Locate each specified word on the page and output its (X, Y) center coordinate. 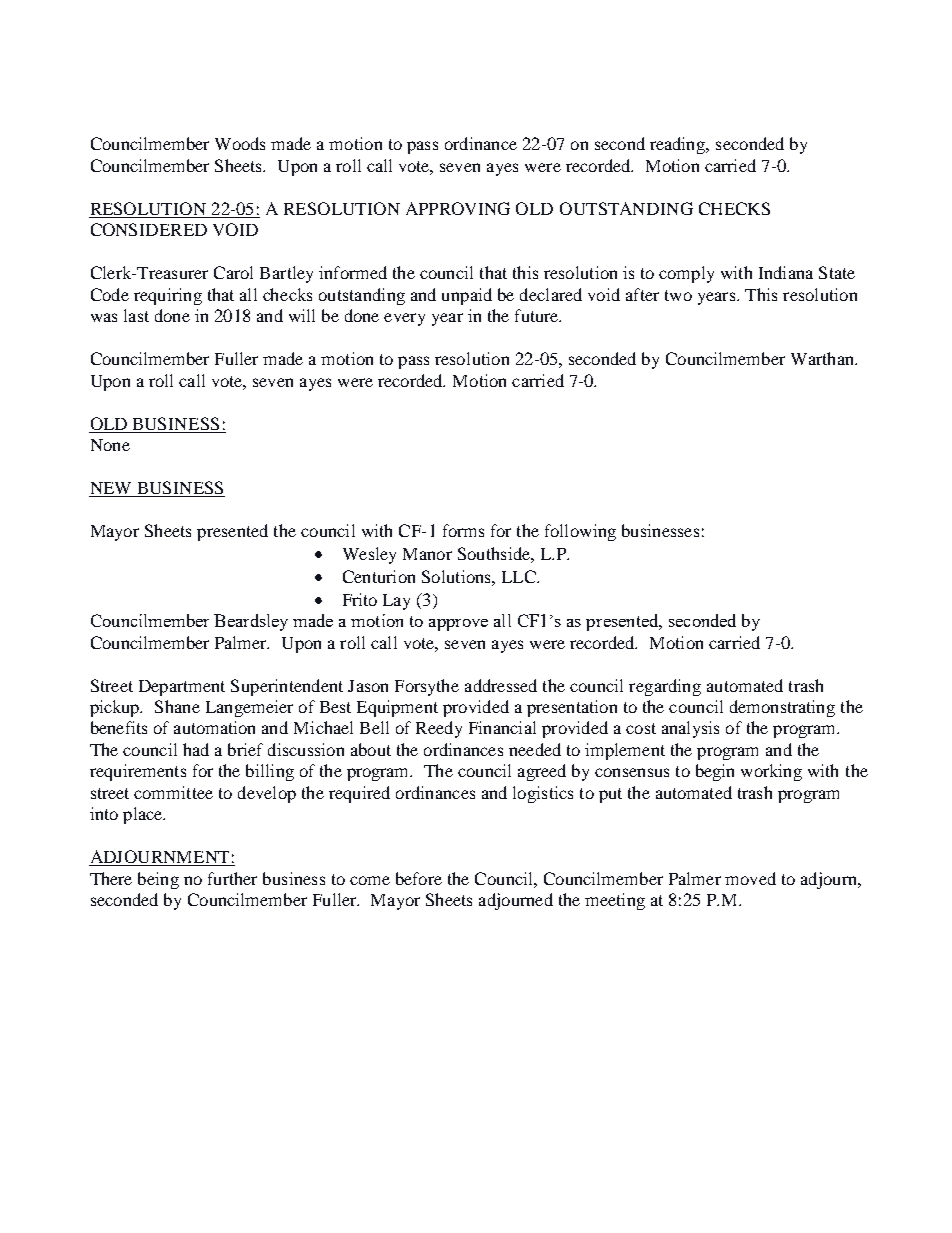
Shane (177, 706)
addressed (501, 685)
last (136, 315)
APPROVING (458, 208)
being (158, 880)
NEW (111, 489)
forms (463, 530)
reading (679, 145)
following (580, 532)
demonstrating (782, 708)
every (404, 319)
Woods (240, 143)
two (678, 295)
